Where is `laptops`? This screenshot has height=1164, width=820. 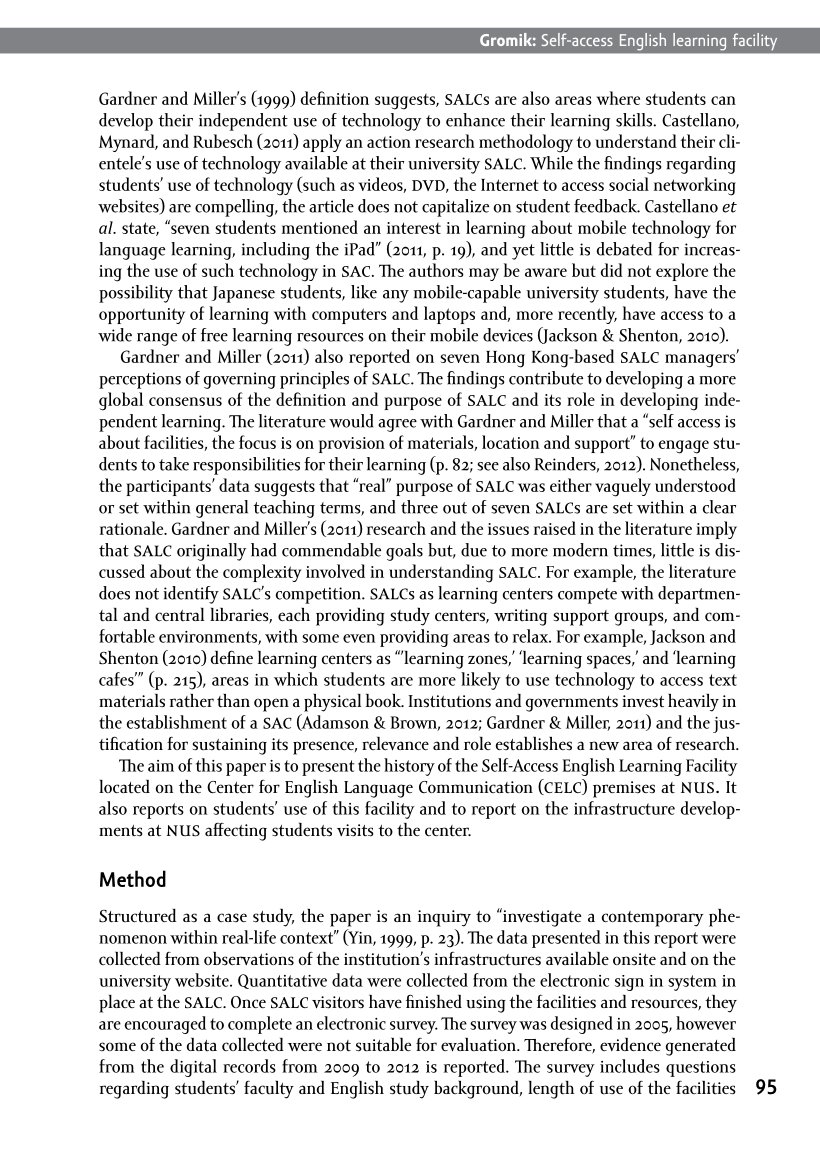 laptops is located at coordinates (449, 315).
